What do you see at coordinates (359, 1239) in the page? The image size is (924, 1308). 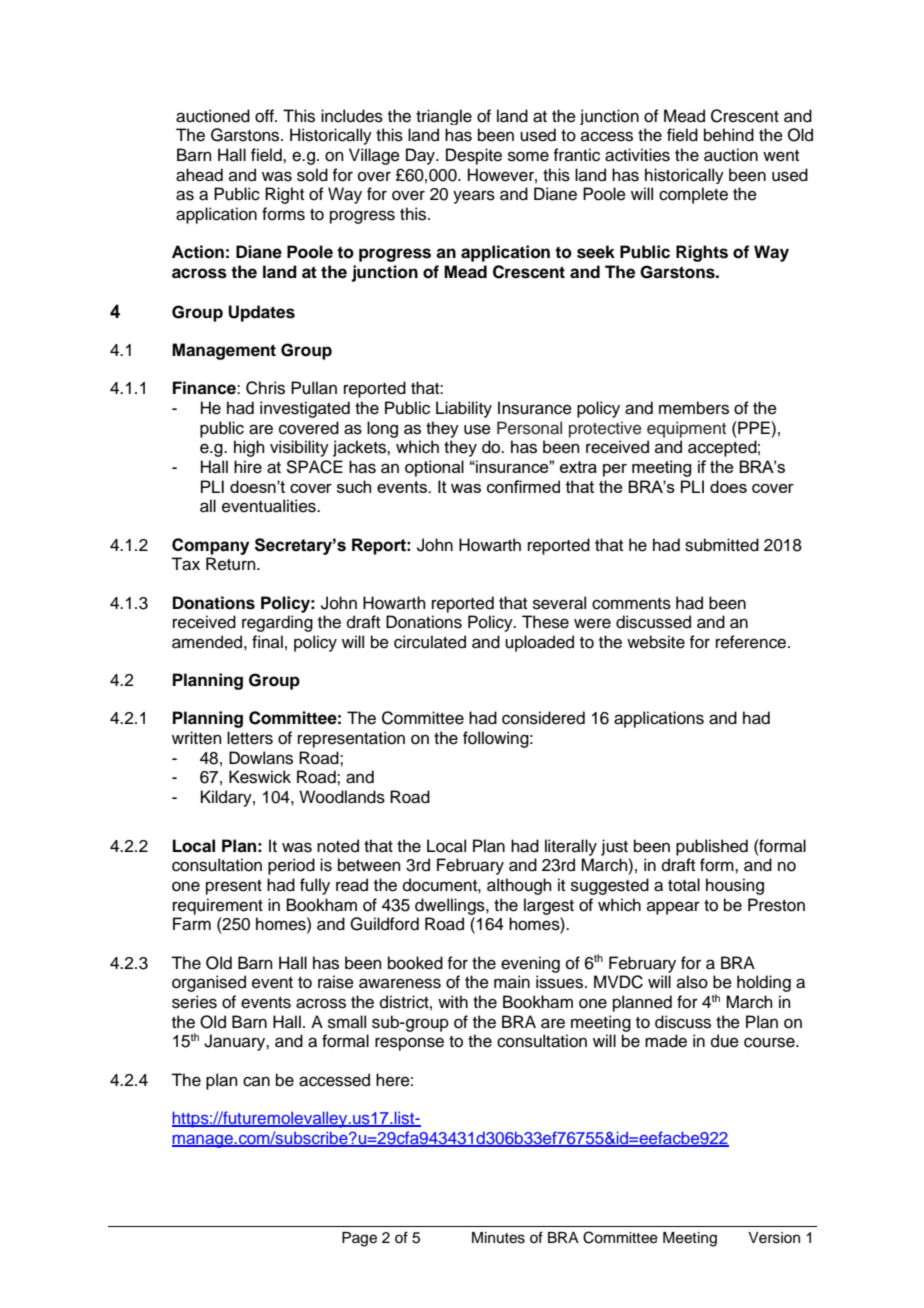 I see `Page` at bounding box center [359, 1239].
